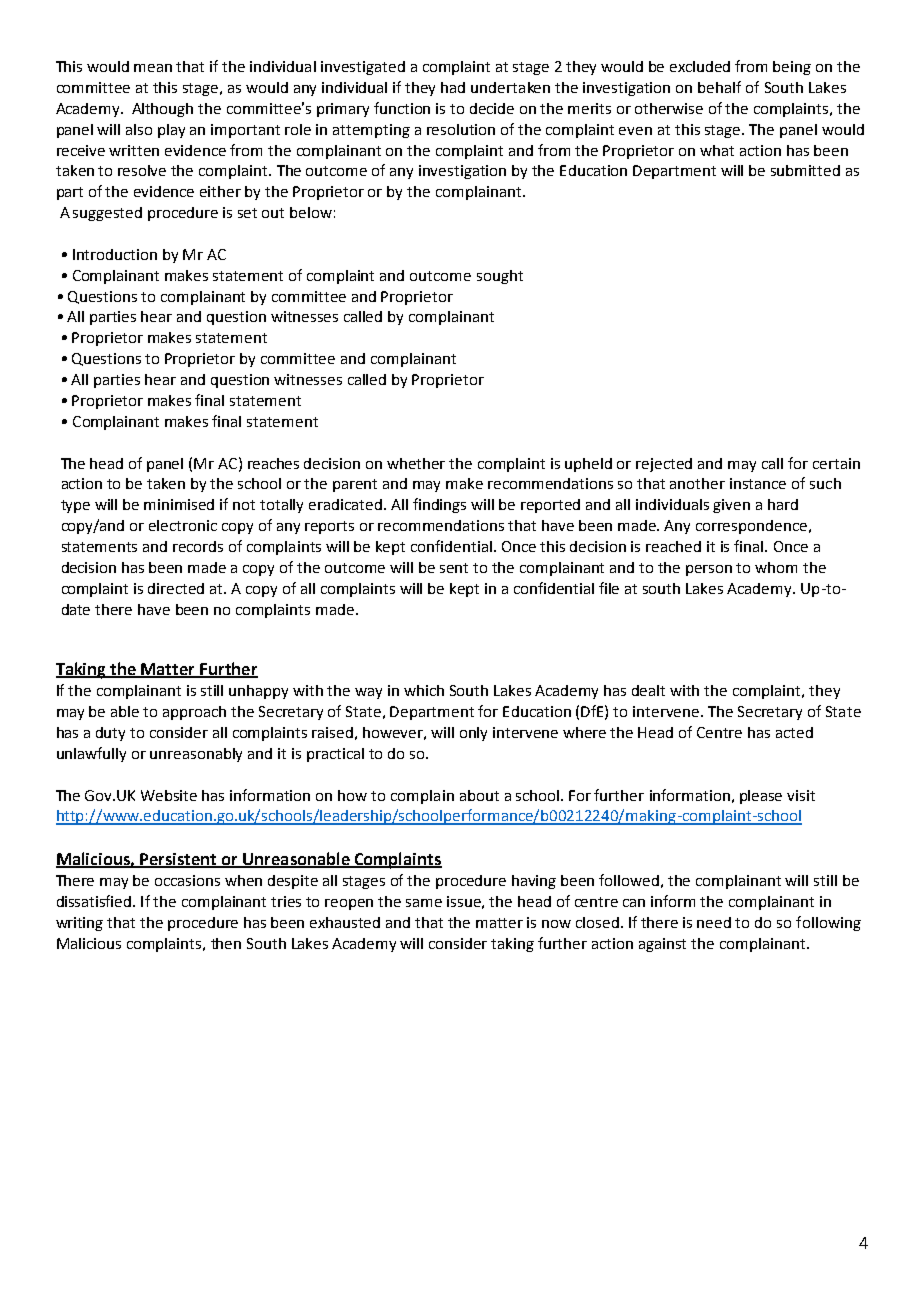 The height and width of the page is (1308, 924). I want to click on need, so click(714, 922).
